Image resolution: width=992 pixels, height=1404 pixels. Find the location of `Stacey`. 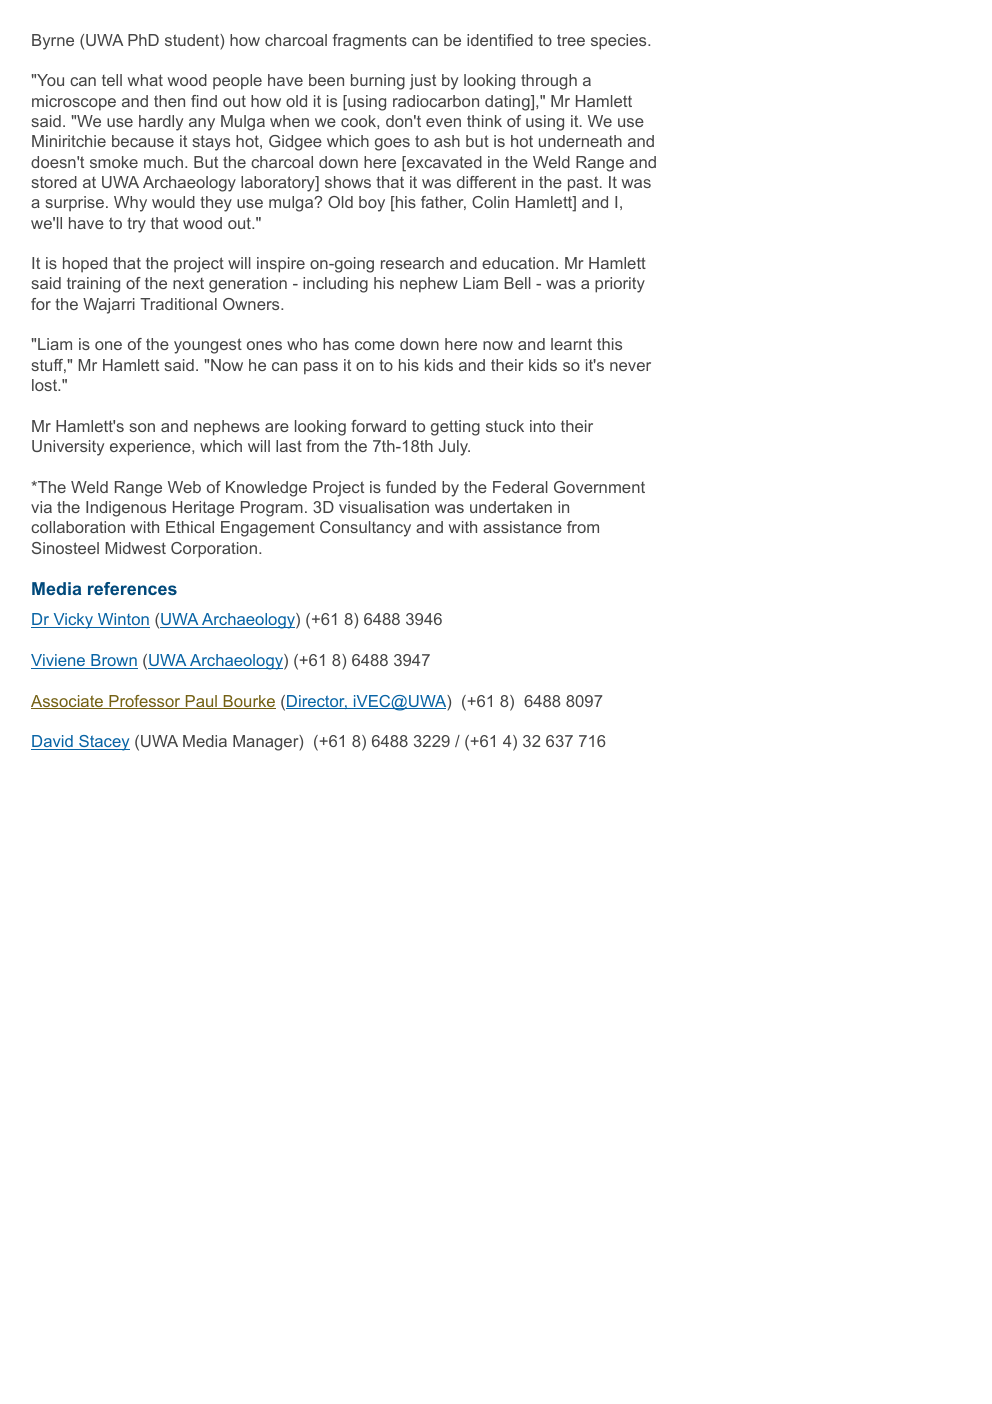

Stacey is located at coordinates (103, 743).
